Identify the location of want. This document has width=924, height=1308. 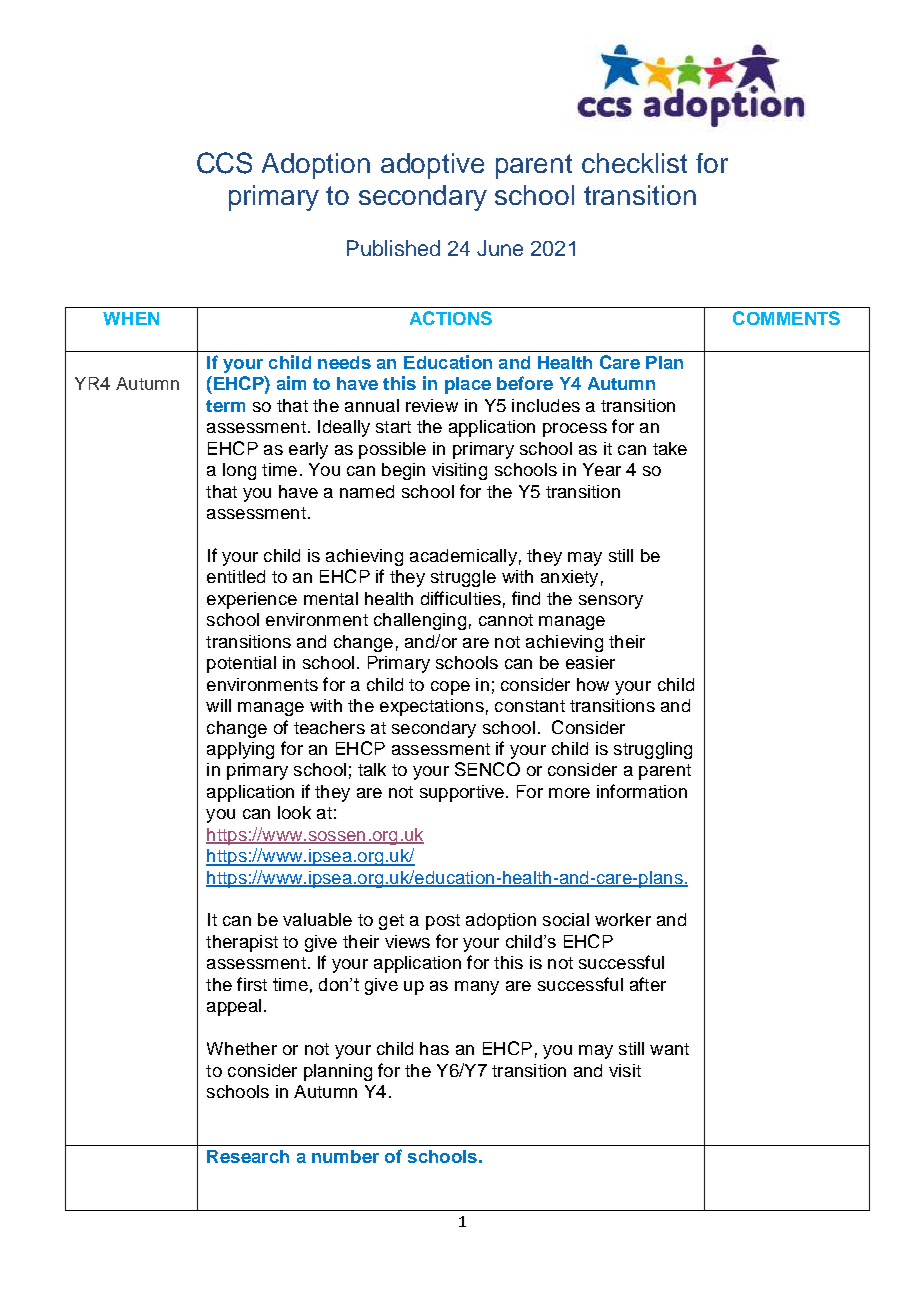
(669, 1049).
